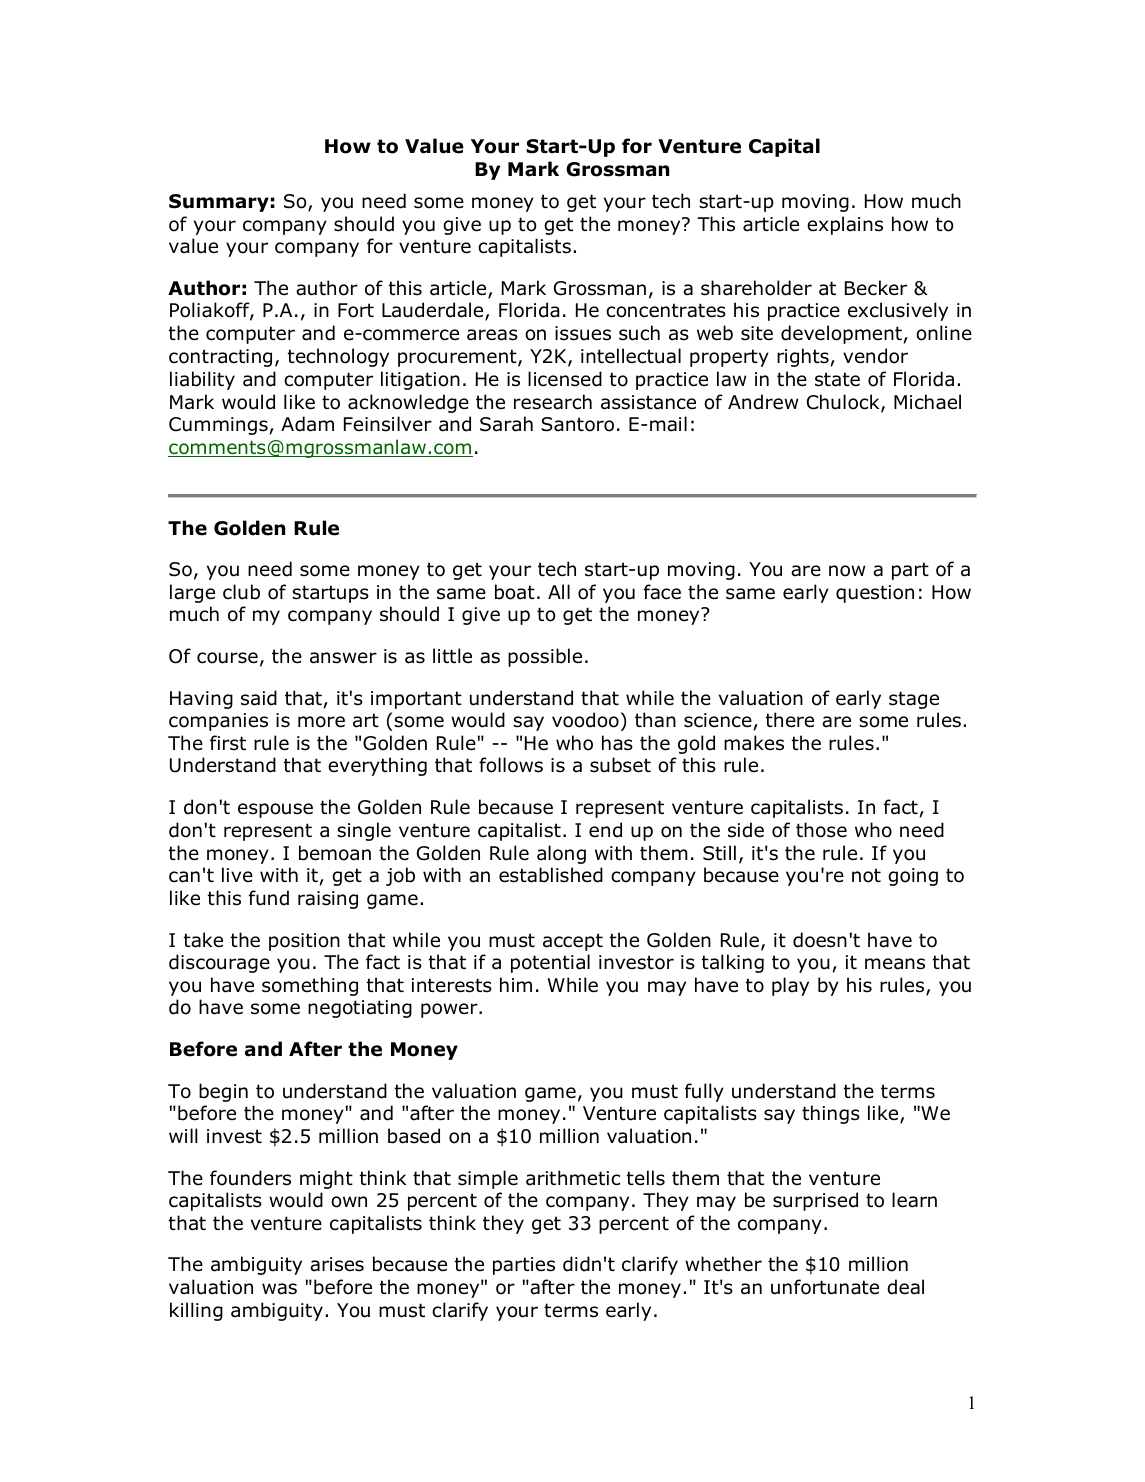 Image resolution: width=1145 pixels, height=1482 pixels. Describe the element at coordinates (561, 854) in the page. I see `along` at that location.
